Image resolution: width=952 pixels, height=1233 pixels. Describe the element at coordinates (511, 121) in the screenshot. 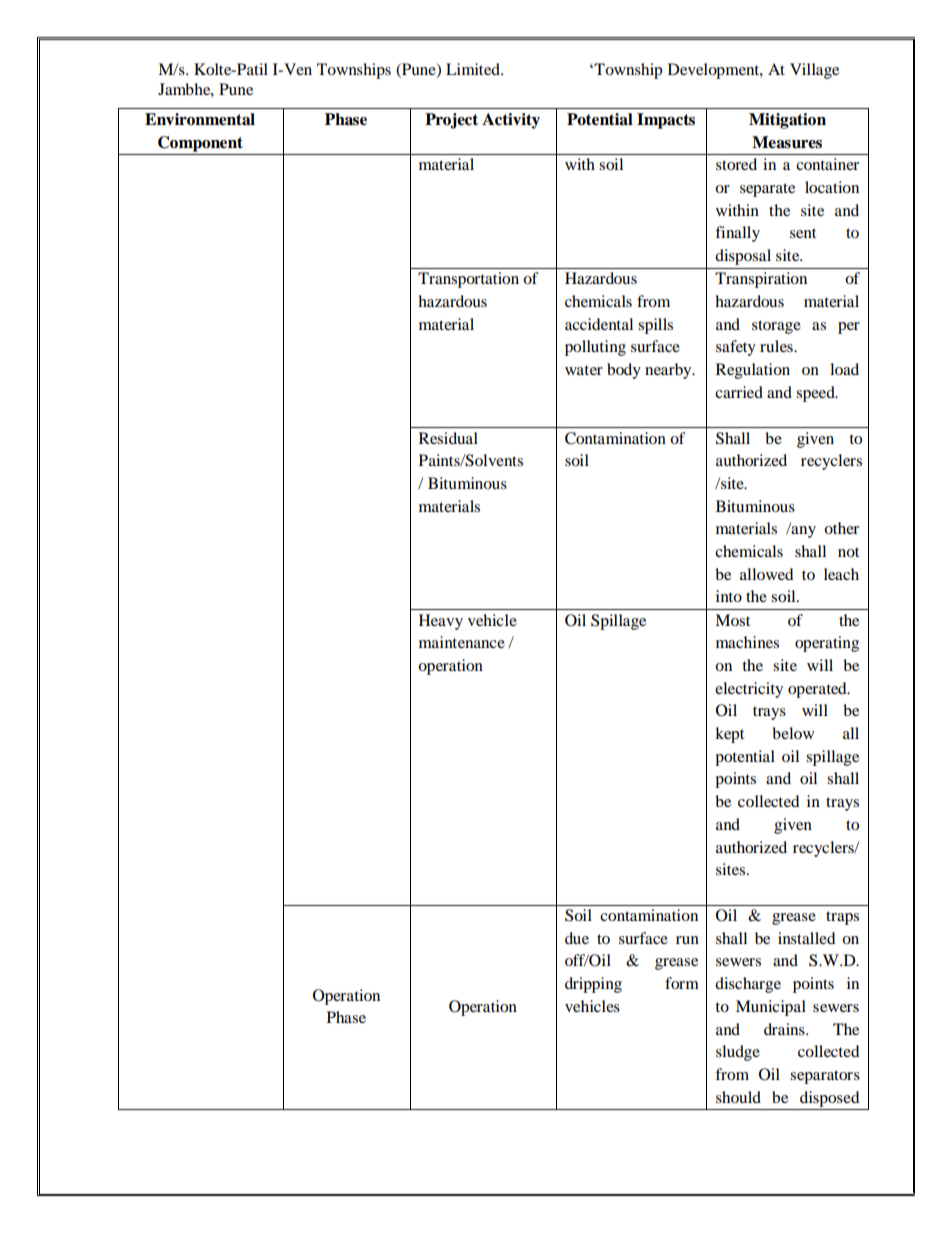

I see `Activity` at that location.
